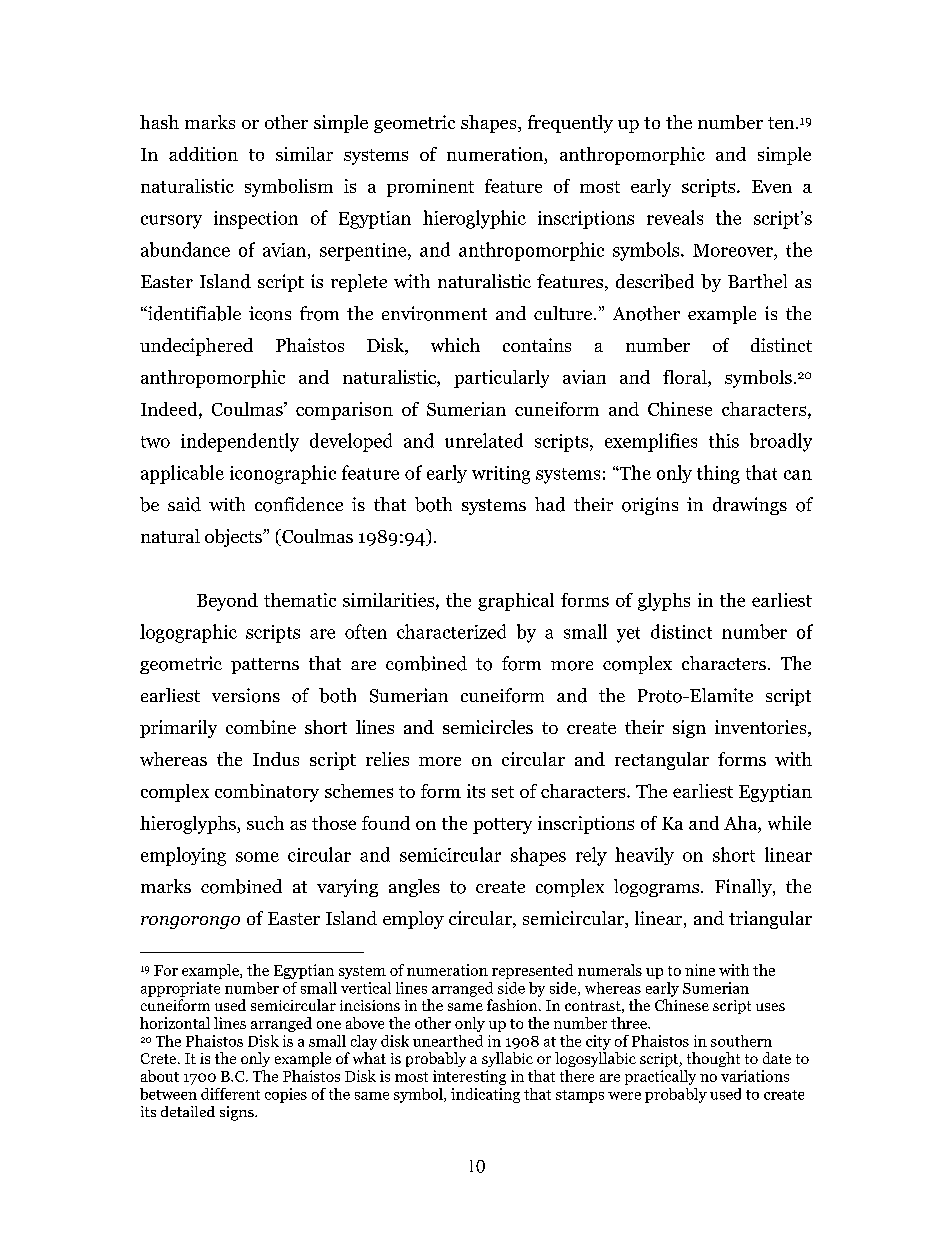  What do you see at coordinates (451, 631) in the page?
I see `characterized` at bounding box center [451, 631].
